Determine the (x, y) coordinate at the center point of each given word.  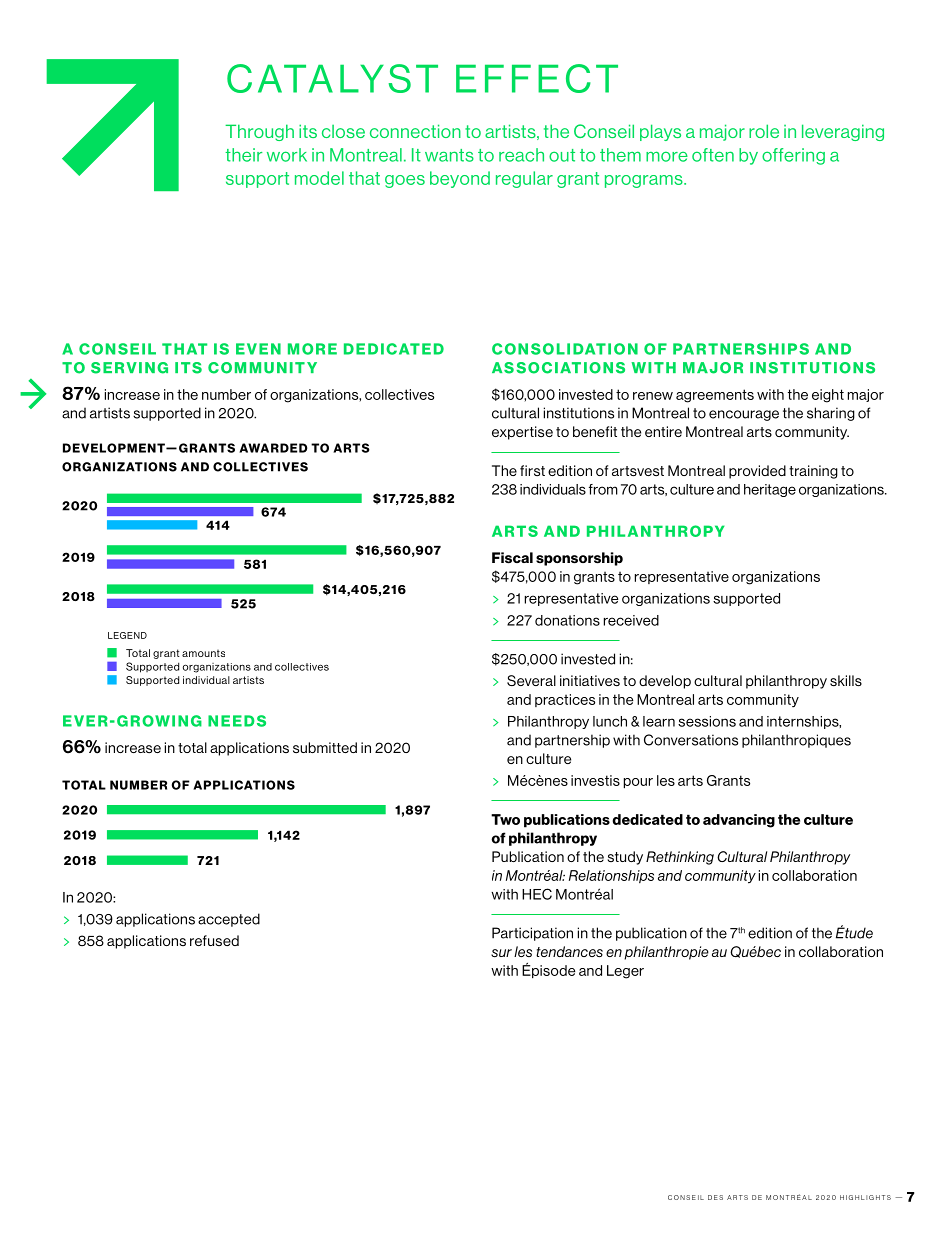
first (532, 470)
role (764, 131)
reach (521, 155)
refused (214, 940)
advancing (739, 821)
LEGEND (127, 635)
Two (505, 819)
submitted (325, 747)
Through (259, 132)
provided (757, 472)
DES (715, 1197)
